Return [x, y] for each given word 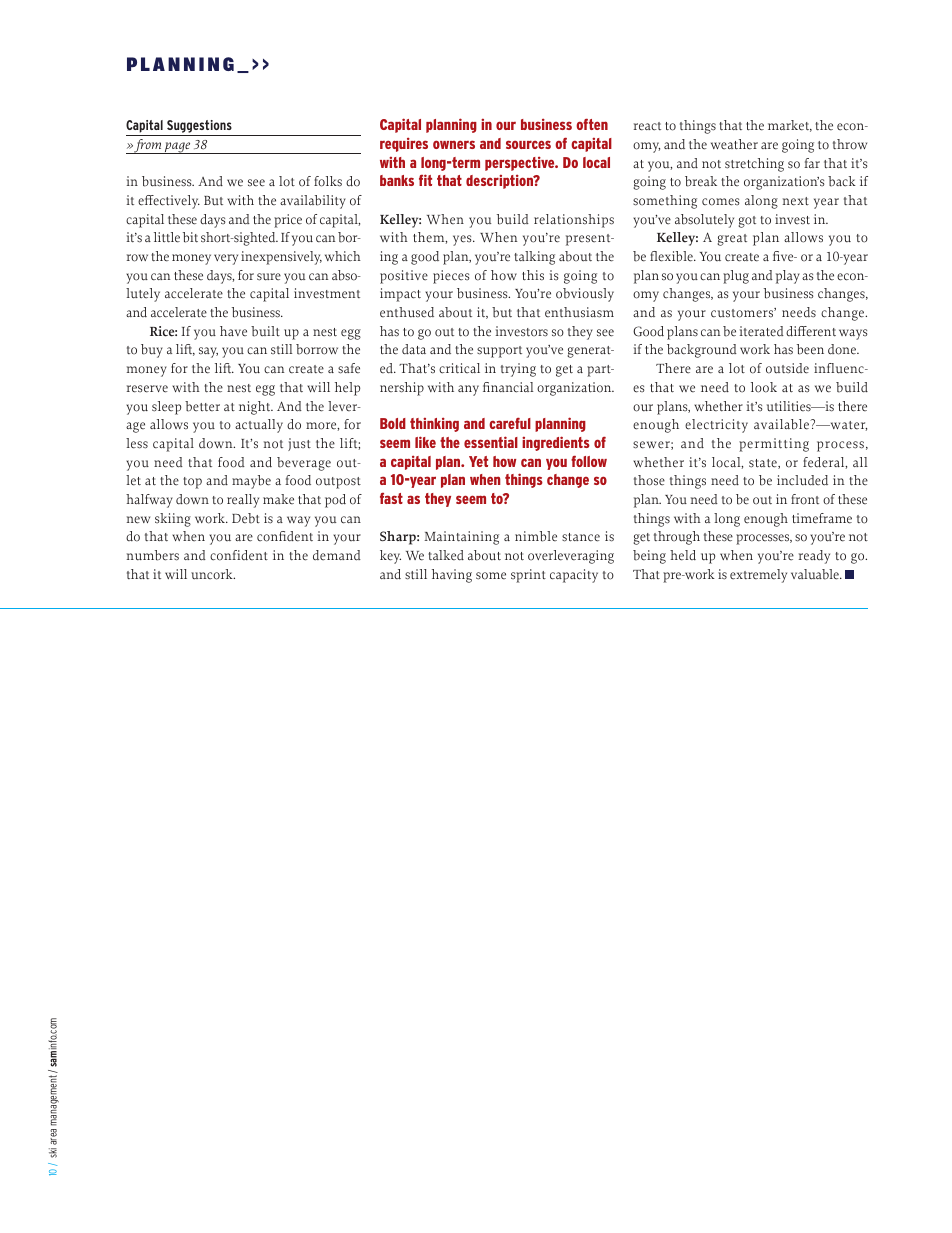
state [764, 464]
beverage [304, 464]
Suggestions [199, 128]
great [732, 240]
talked [446, 555]
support [499, 352]
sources [528, 144]
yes [463, 240]
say [208, 352]
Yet [478, 461]
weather [734, 144]
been [810, 349]
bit [190, 237]
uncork [213, 574]
